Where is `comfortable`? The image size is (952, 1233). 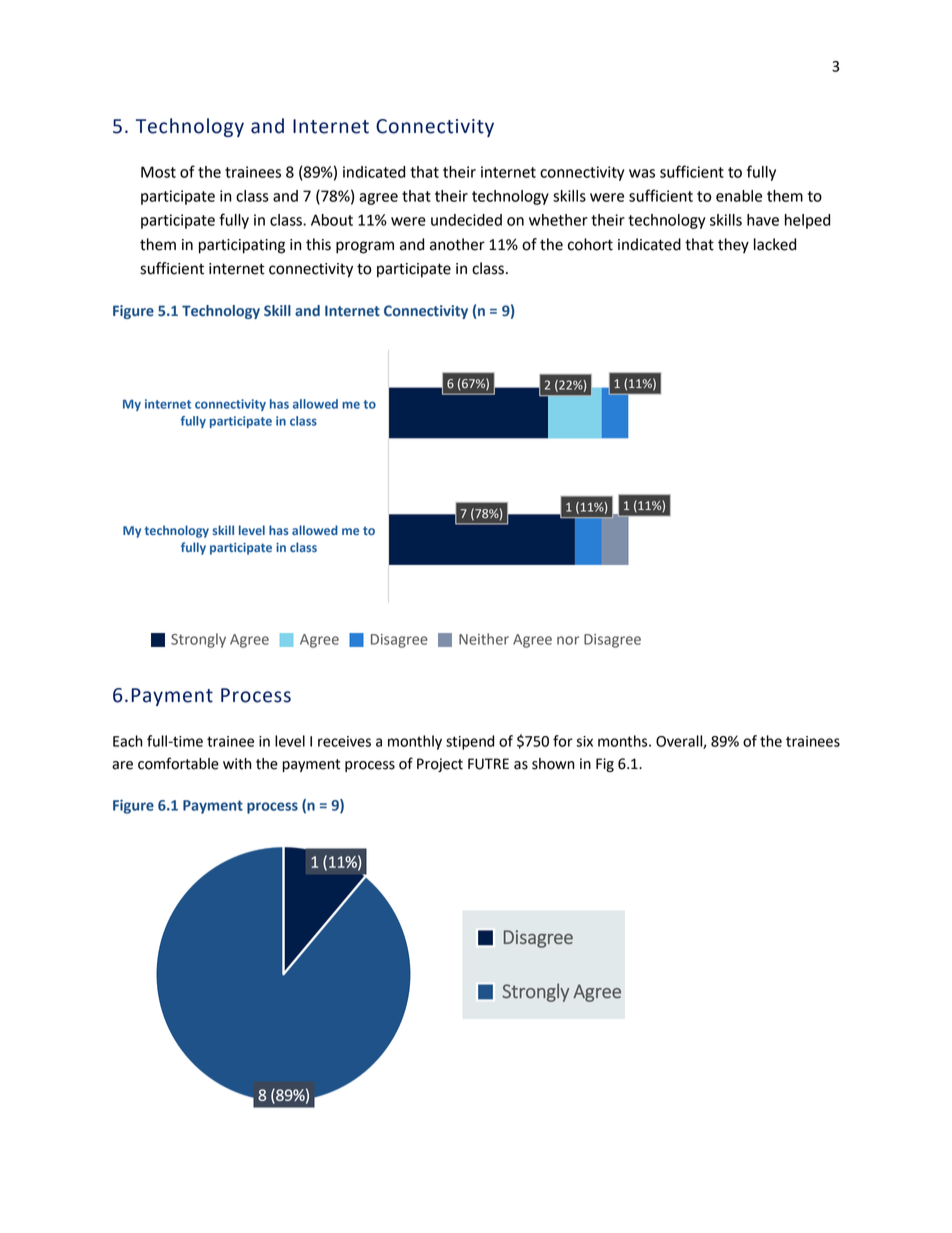 comfortable is located at coordinates (178, 763).
